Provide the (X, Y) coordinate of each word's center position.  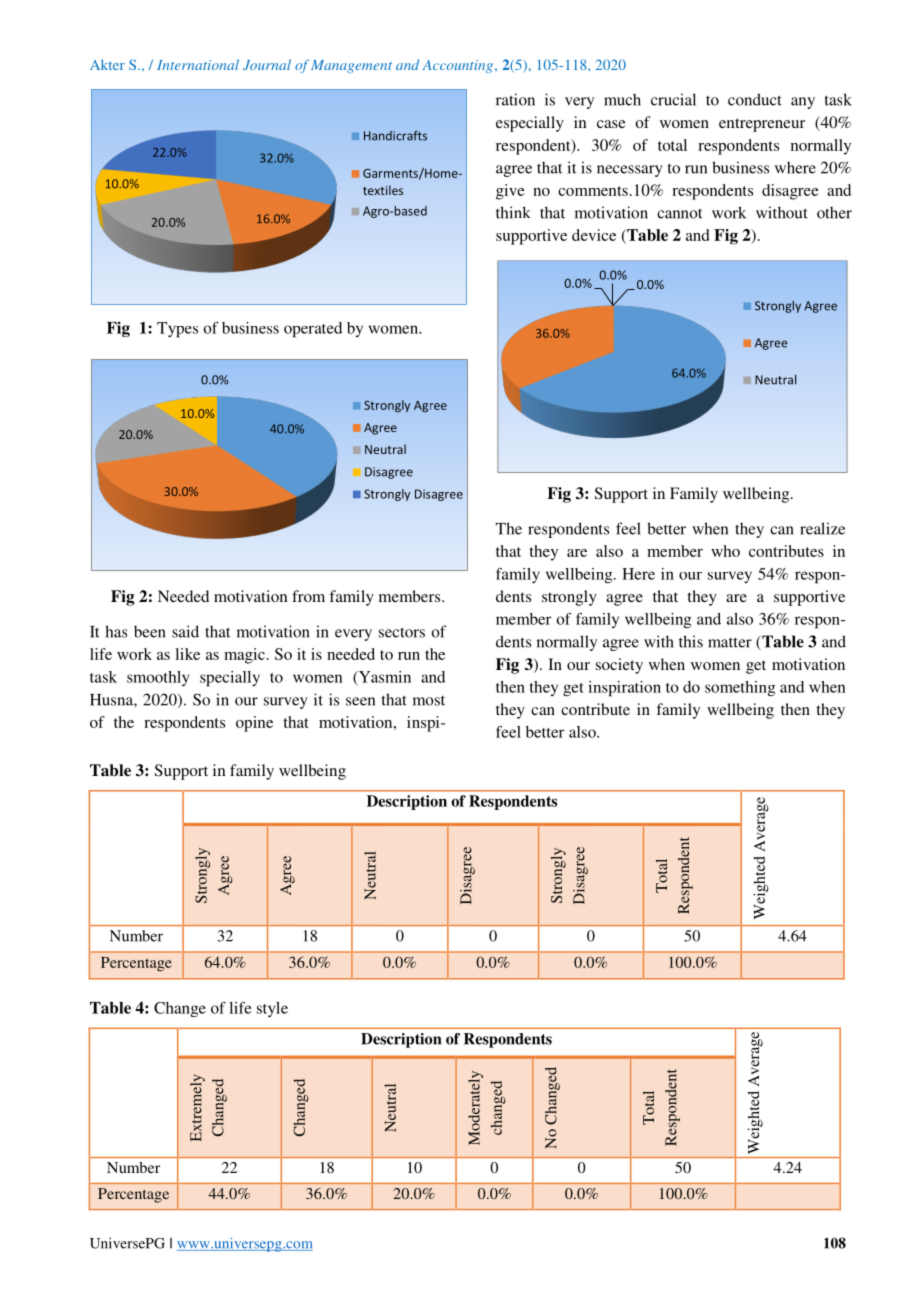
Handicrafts (395, 135)
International (198, 64)
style (272, 1009)
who (725, 551)
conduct (755, 99)
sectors (402, 632)
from (308, 596)
